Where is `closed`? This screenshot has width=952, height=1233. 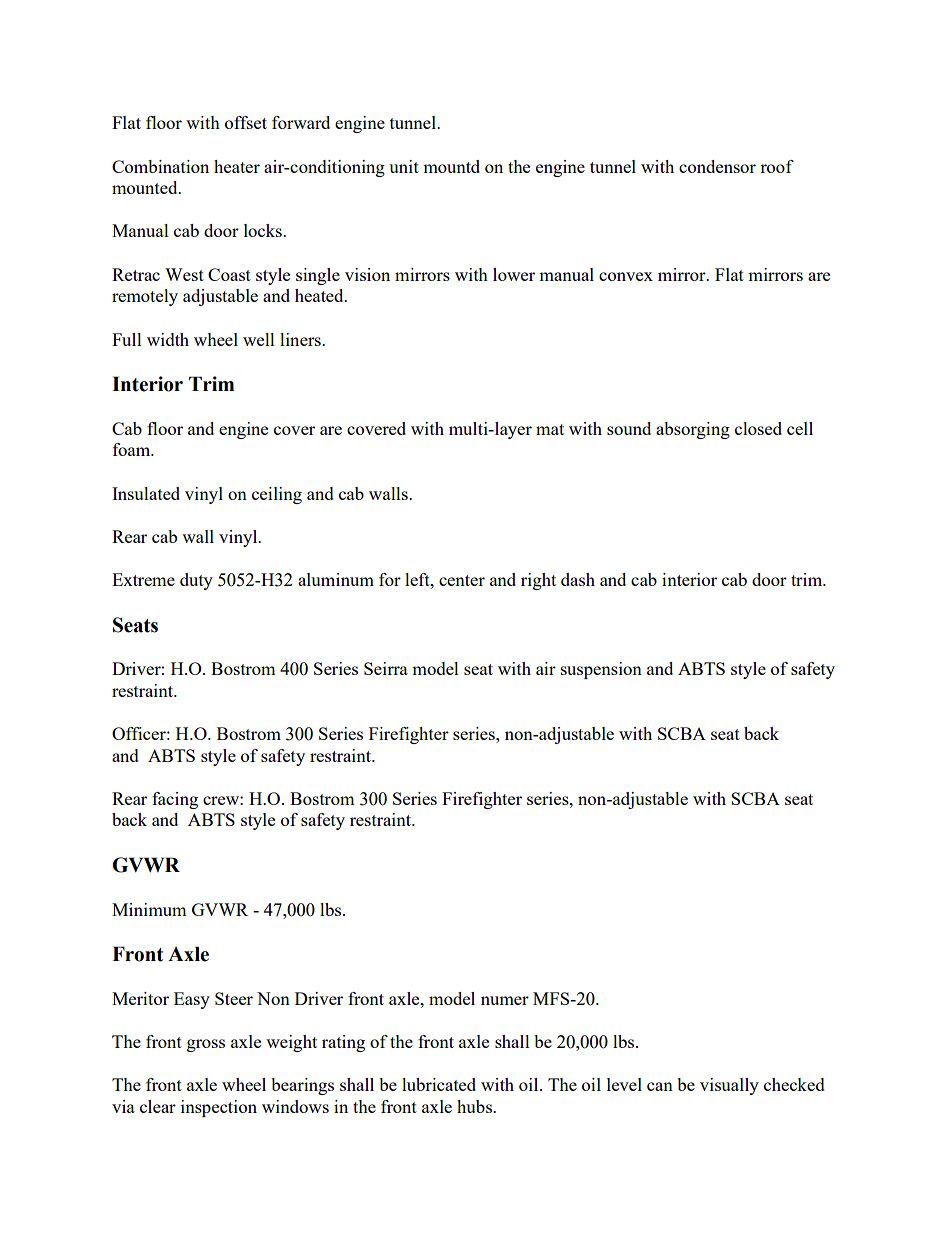
closed is located at coordinates (758, 428).
